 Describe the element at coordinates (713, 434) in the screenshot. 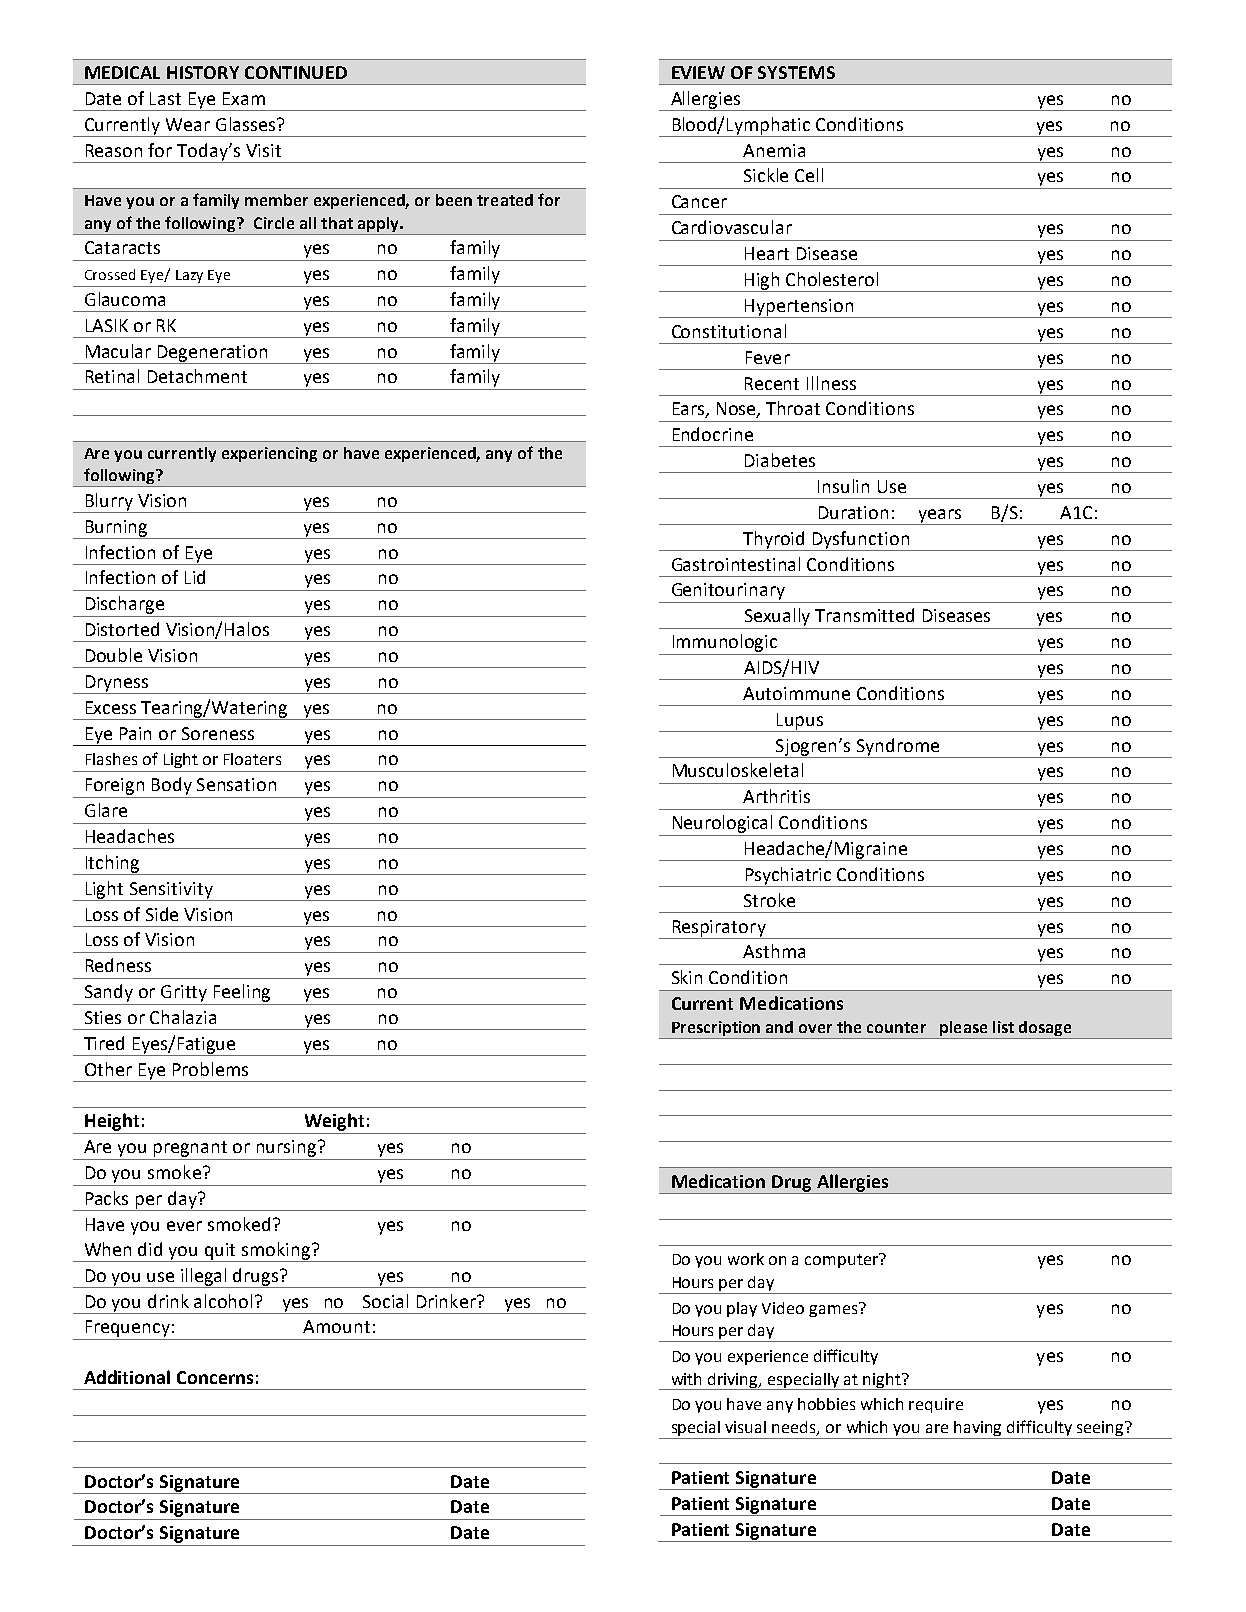

I see `Endocrine` at that location.
